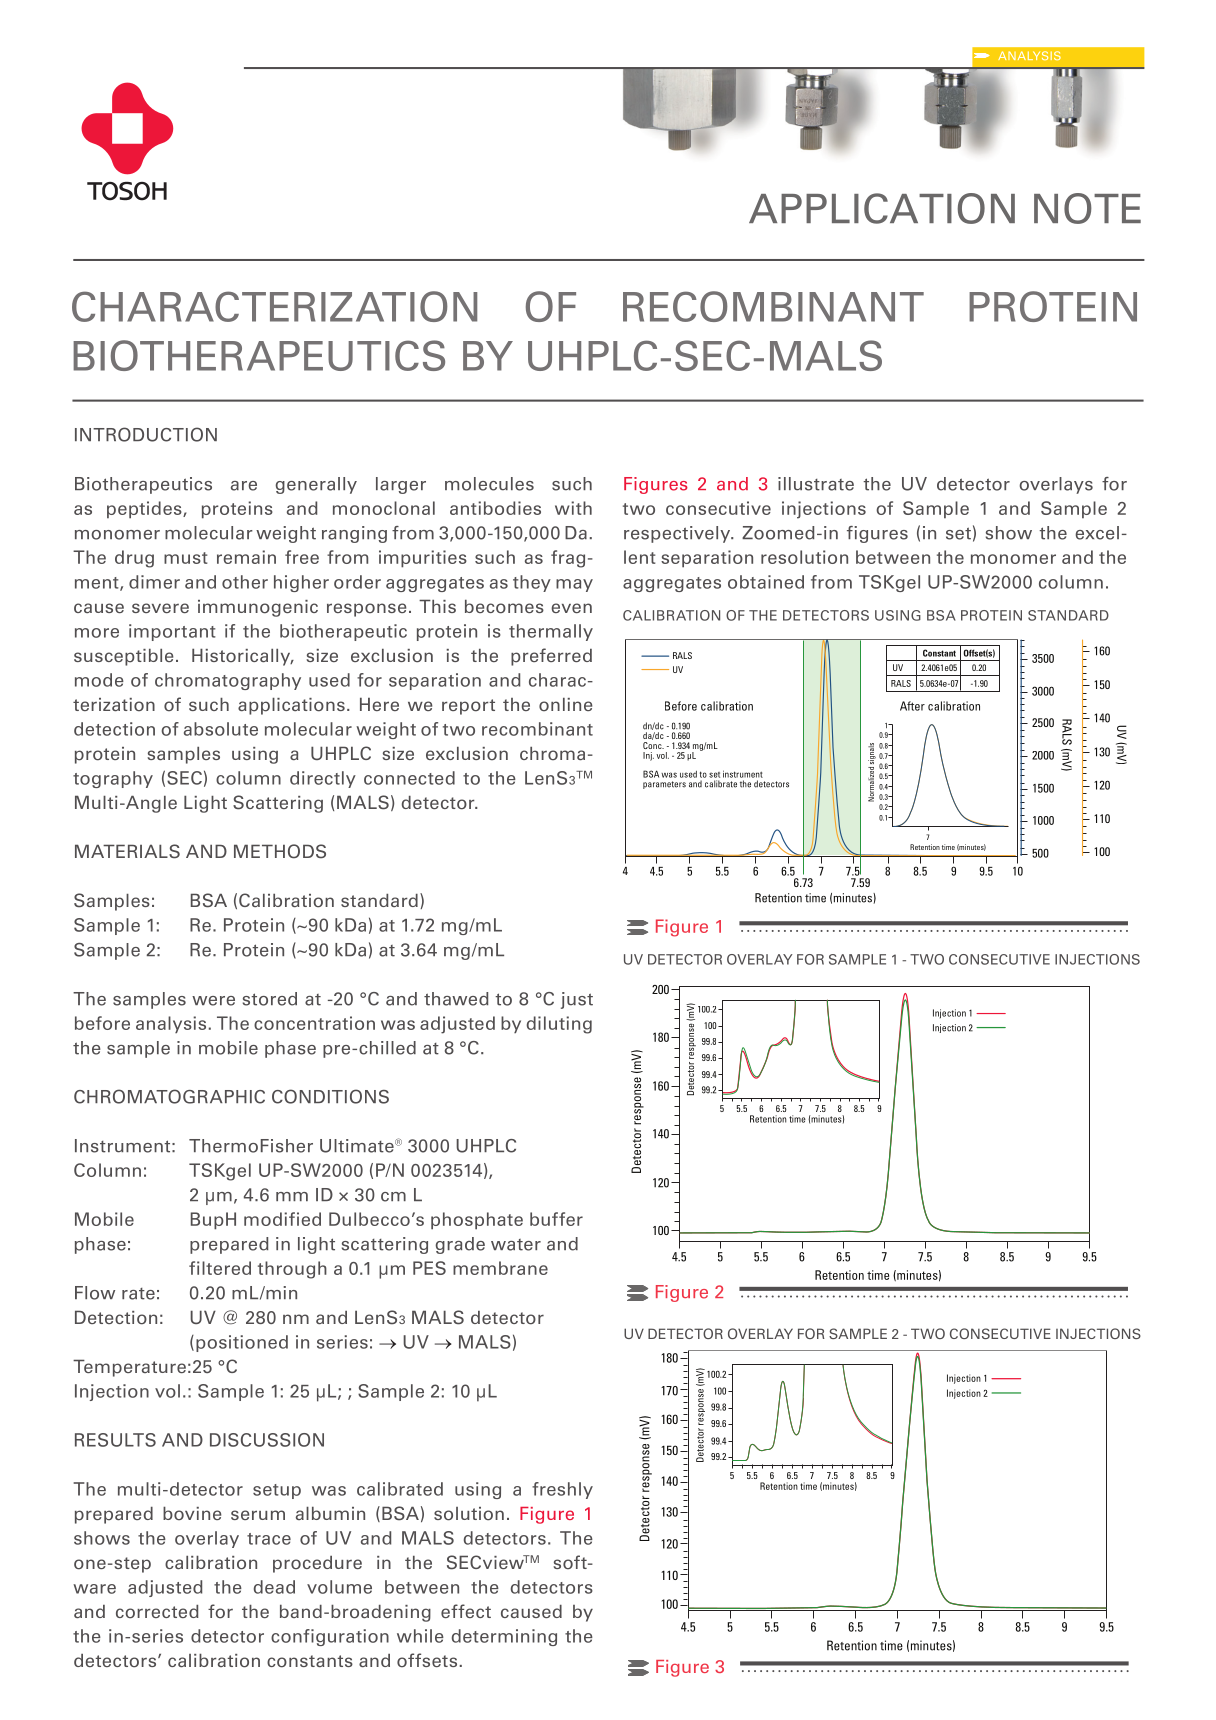  Describe the element at coordinates (146, 434) in the screenshot. I see `INTRODUCTION` at that location.
